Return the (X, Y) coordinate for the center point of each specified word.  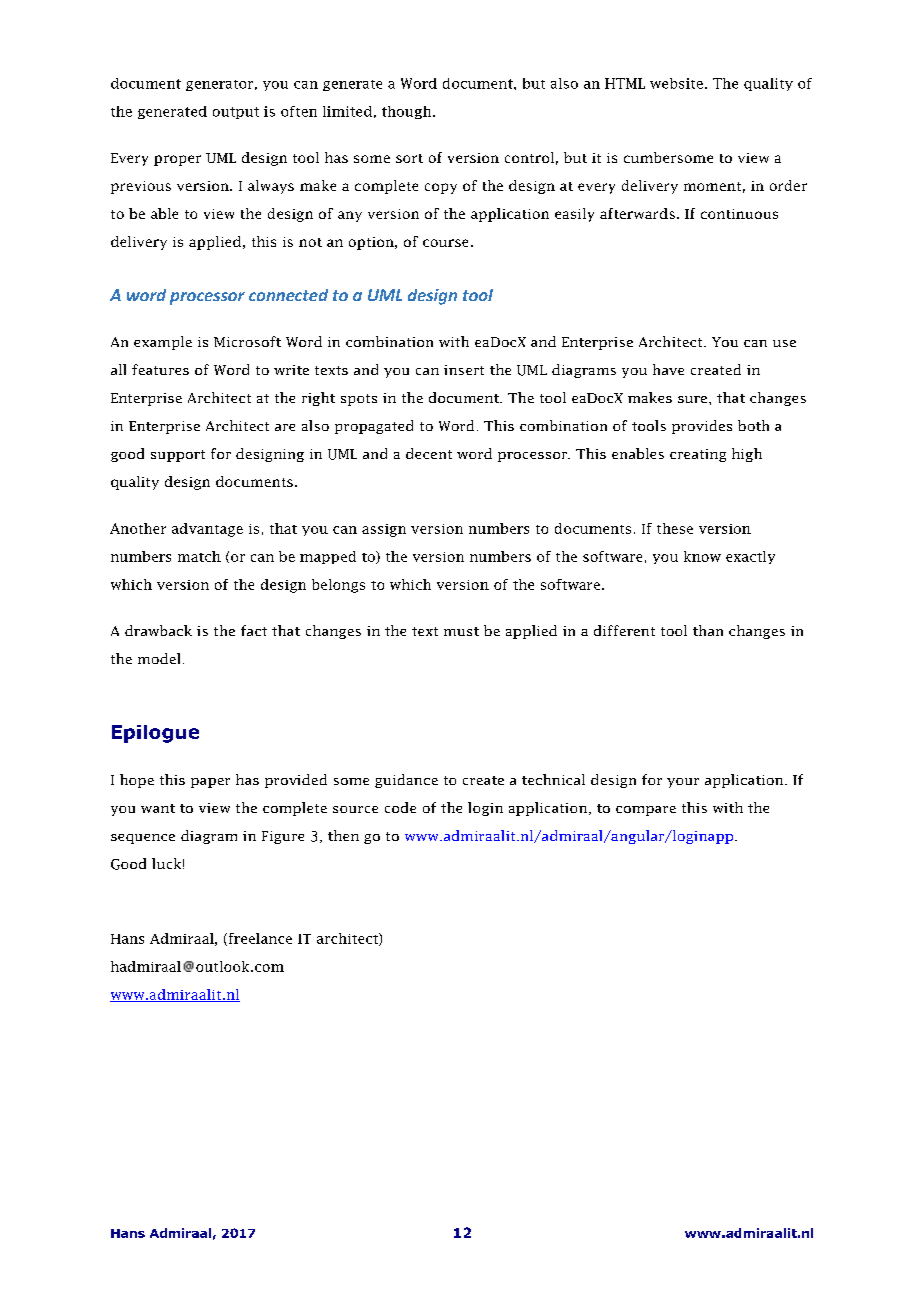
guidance (406, 781)
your (683, 783)
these (675, 528)
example (163, 343)
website (676, 83)
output (236, 113)
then (343, 835)
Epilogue (155, 734)
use (784, 343)
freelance (259, 939)
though (408, 112)
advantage (207, 530)
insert (464, 370)
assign (384, 530)
